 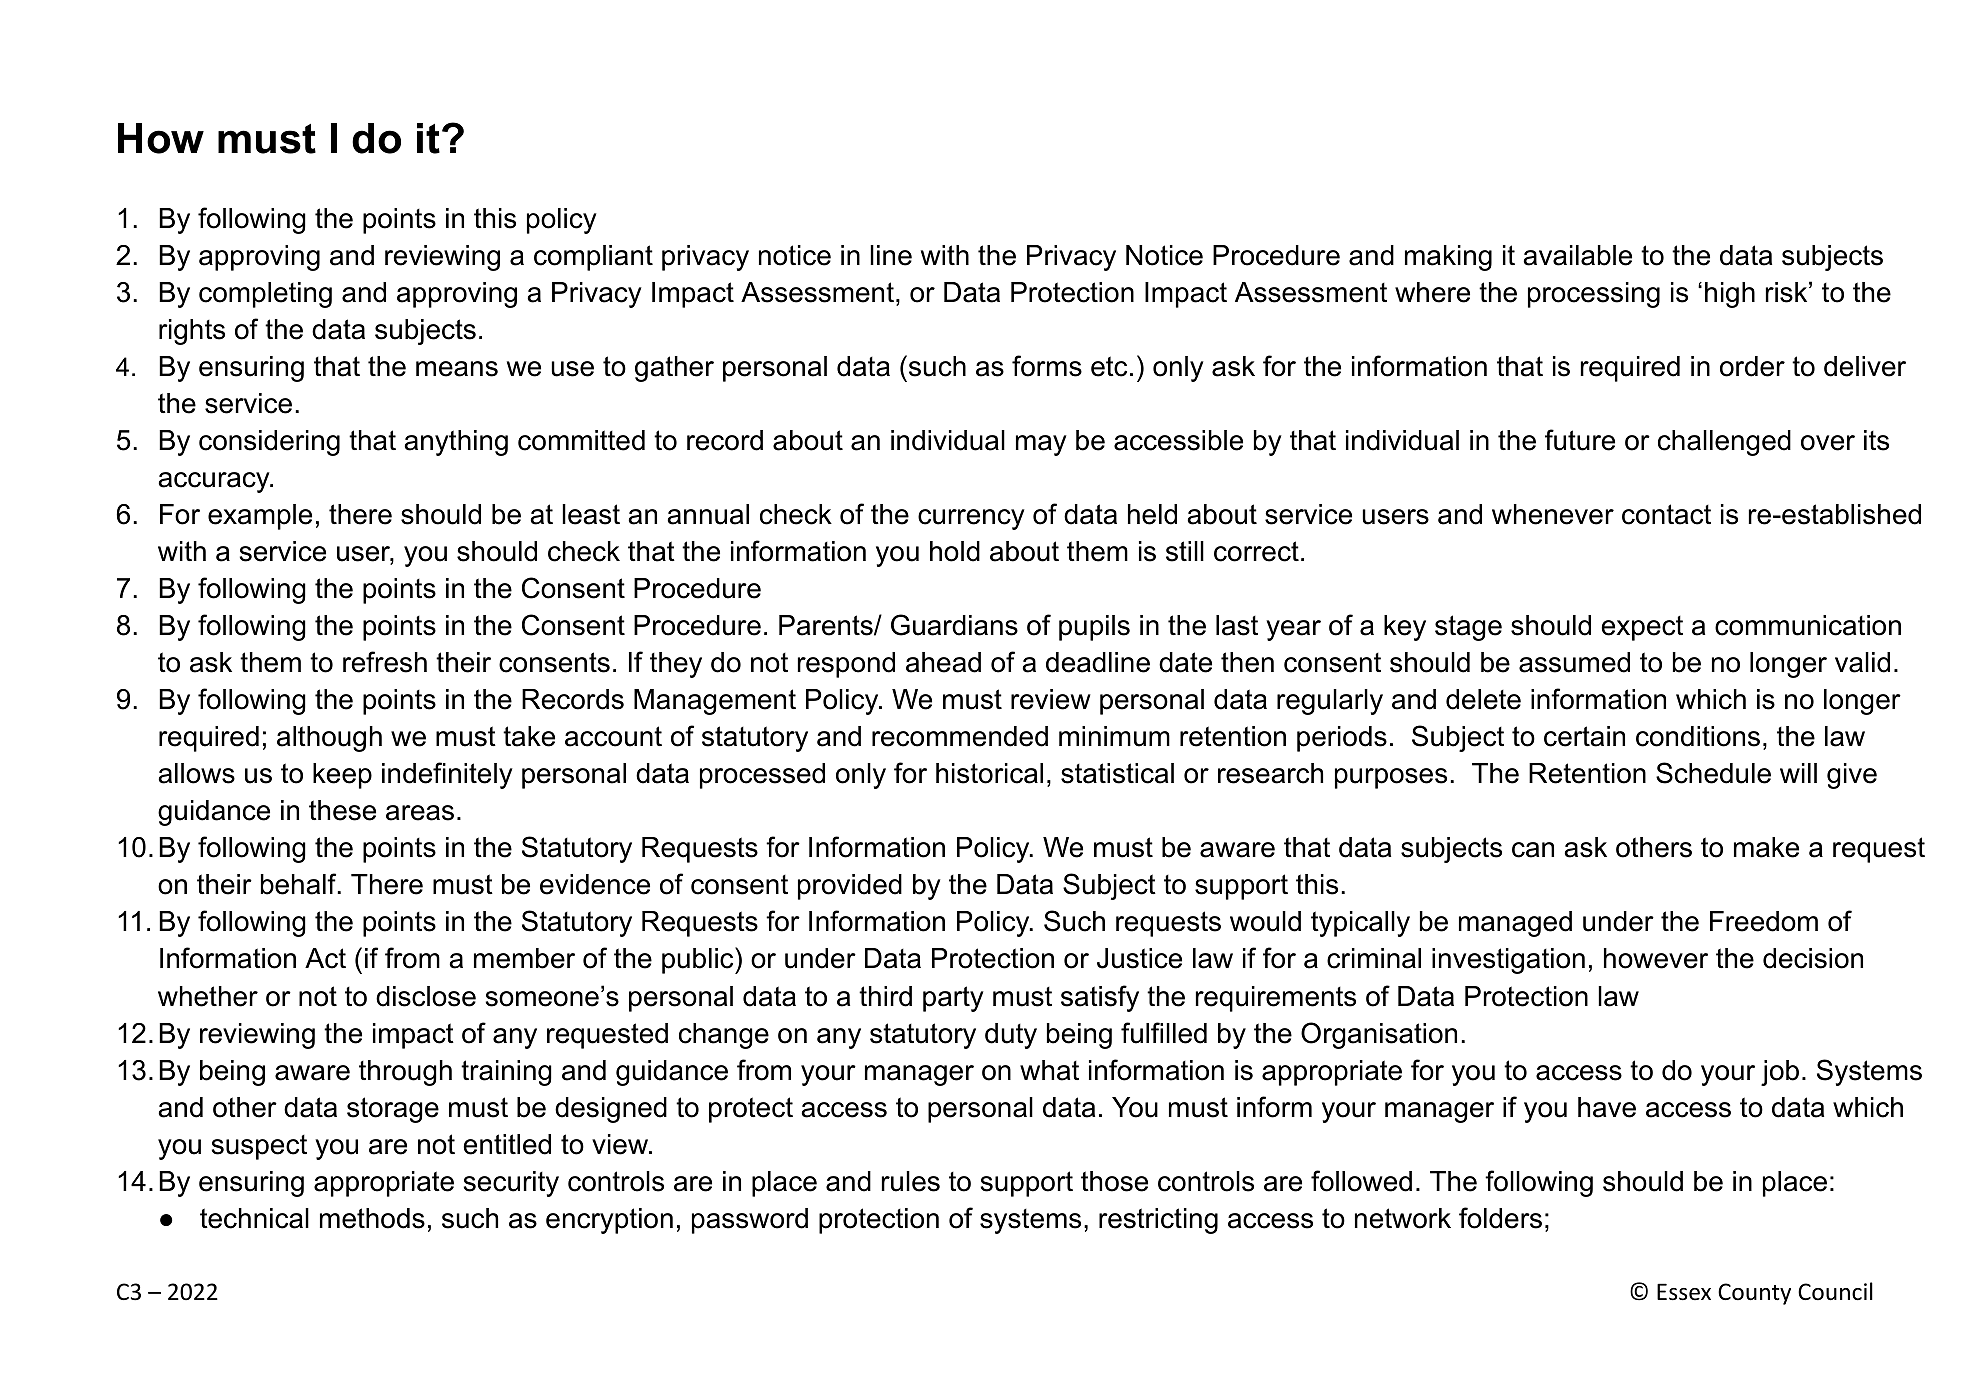 I want to click on completing, so click(x=265, y=295).
